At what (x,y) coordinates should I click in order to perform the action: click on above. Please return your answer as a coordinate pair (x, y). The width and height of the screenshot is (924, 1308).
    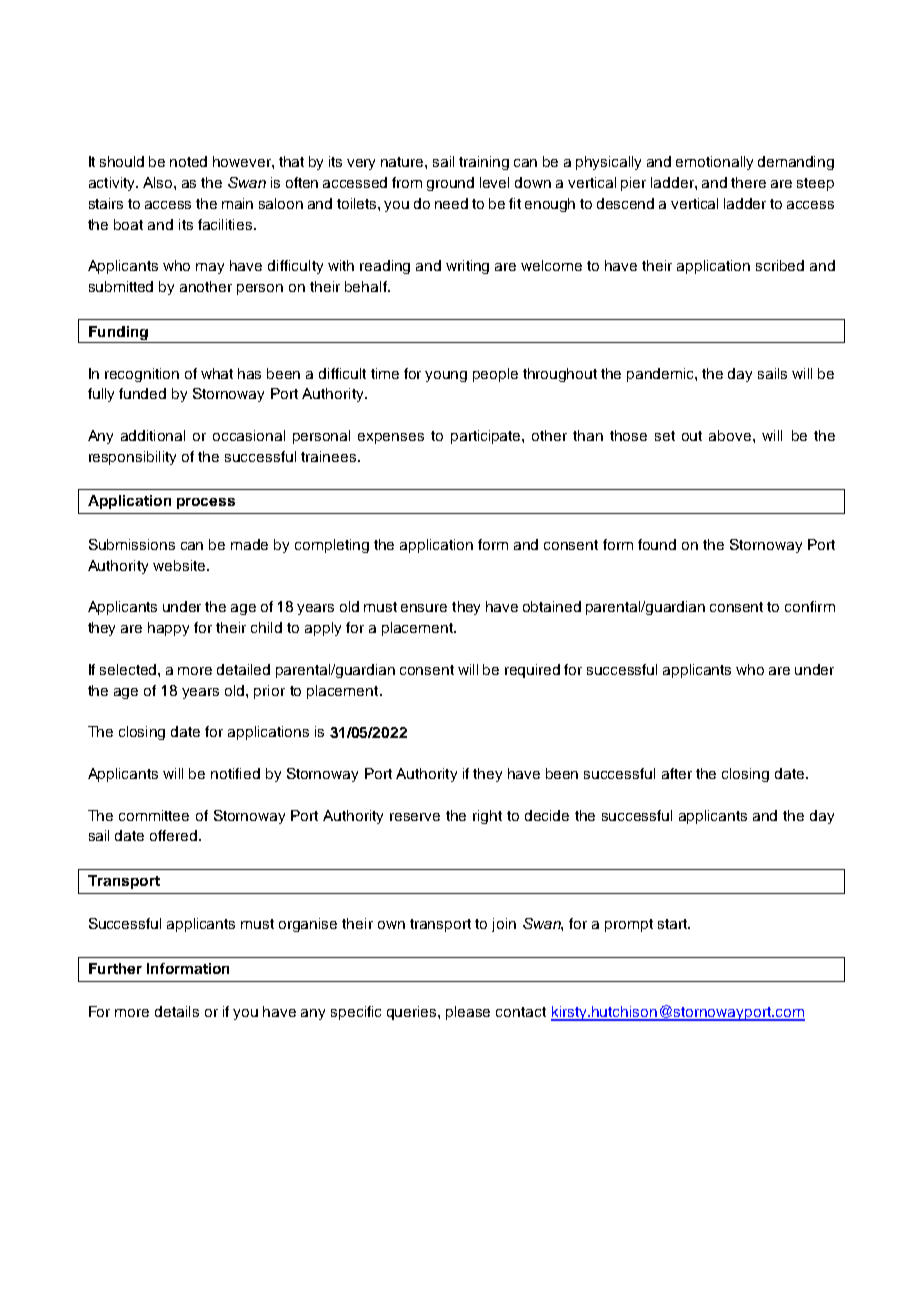
    Looking at the image, I should click on (730, 435).
